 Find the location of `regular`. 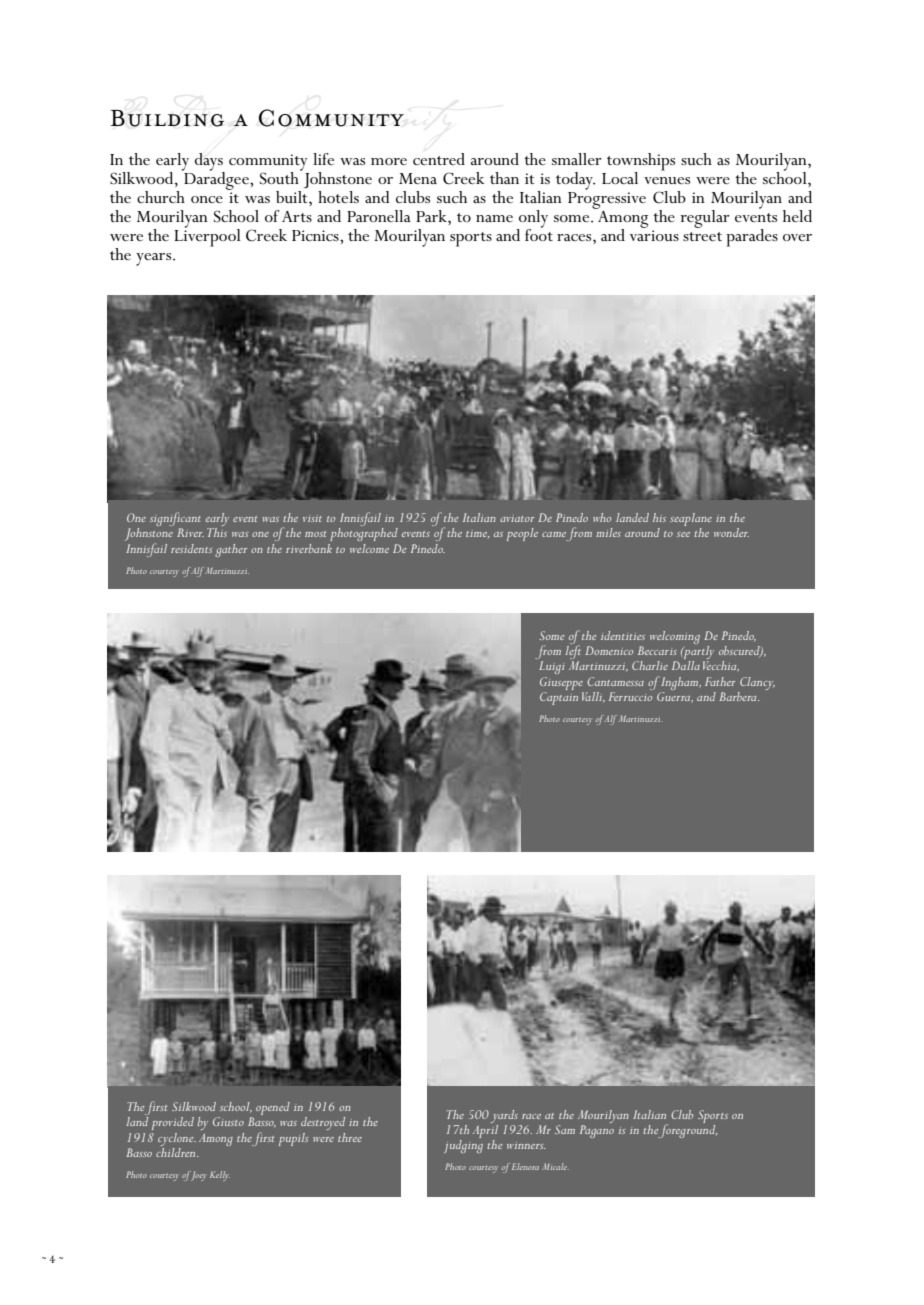

regular is located at coordinates (705, 219).
